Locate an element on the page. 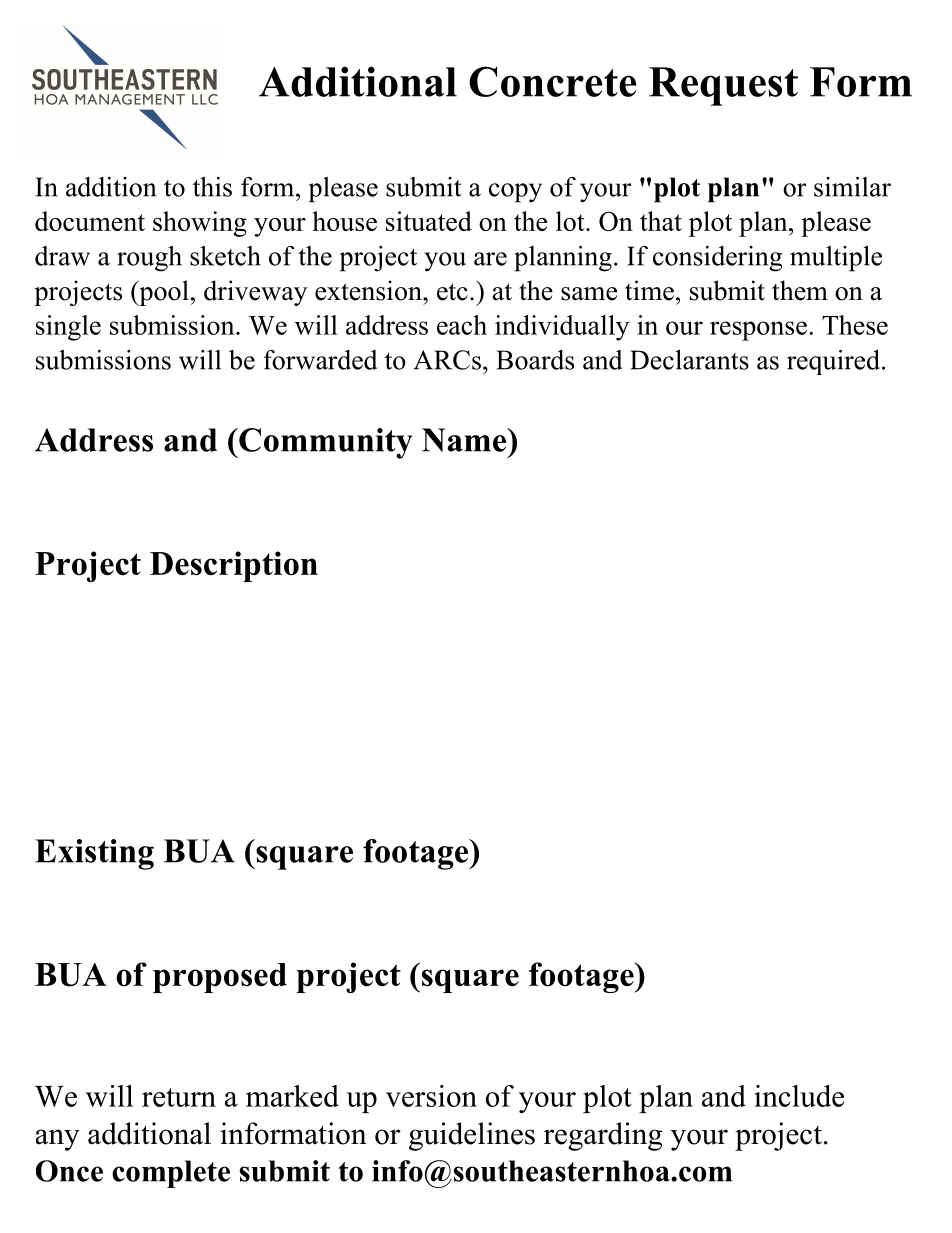 This document has width=952, height=1233. required is located at coordinates (833, 362).
